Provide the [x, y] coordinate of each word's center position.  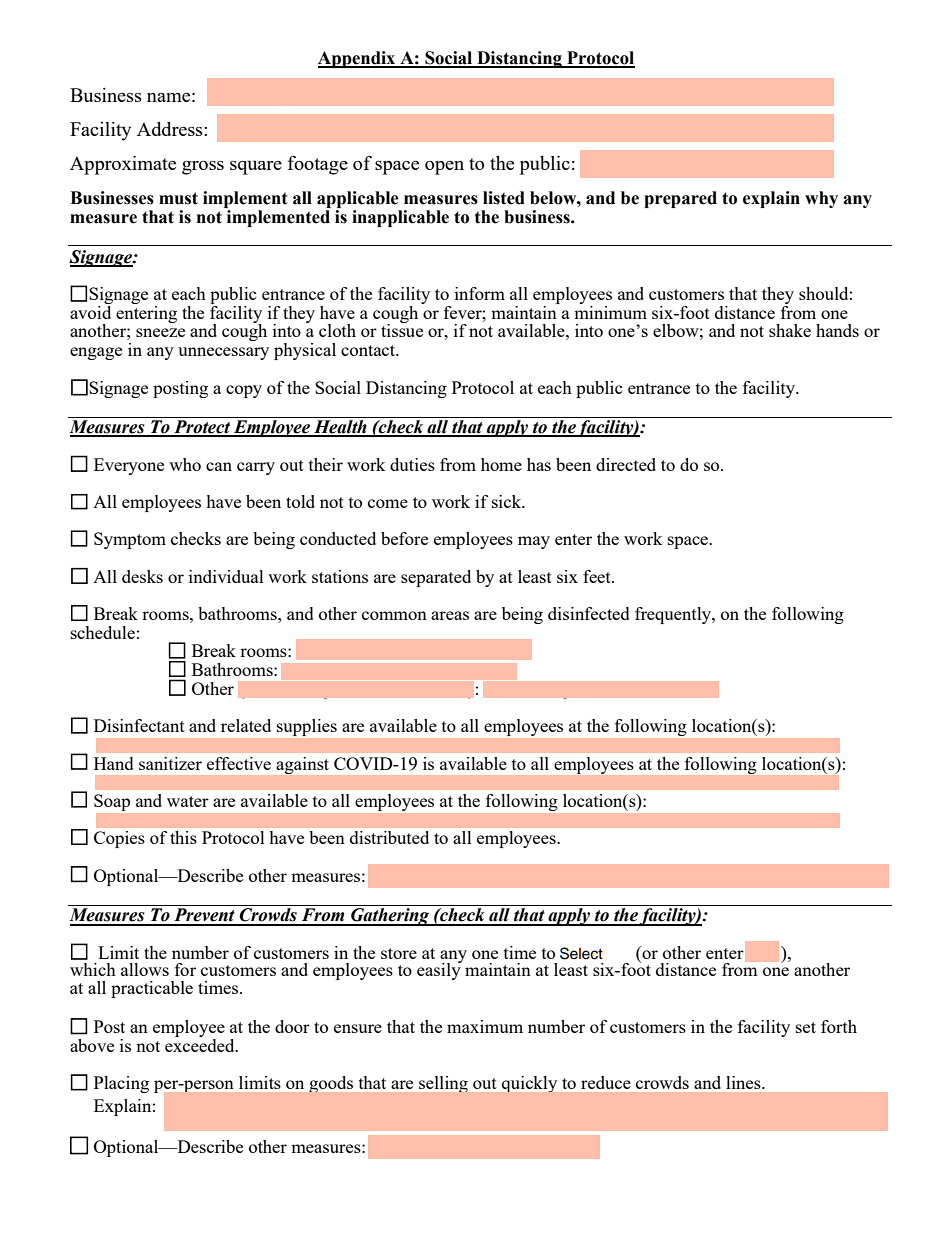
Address [171, 129]
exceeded [201, 1045]
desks [142, 576]
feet [598, 576]
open [444, 168]
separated [436, 578]
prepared [680, 199]
